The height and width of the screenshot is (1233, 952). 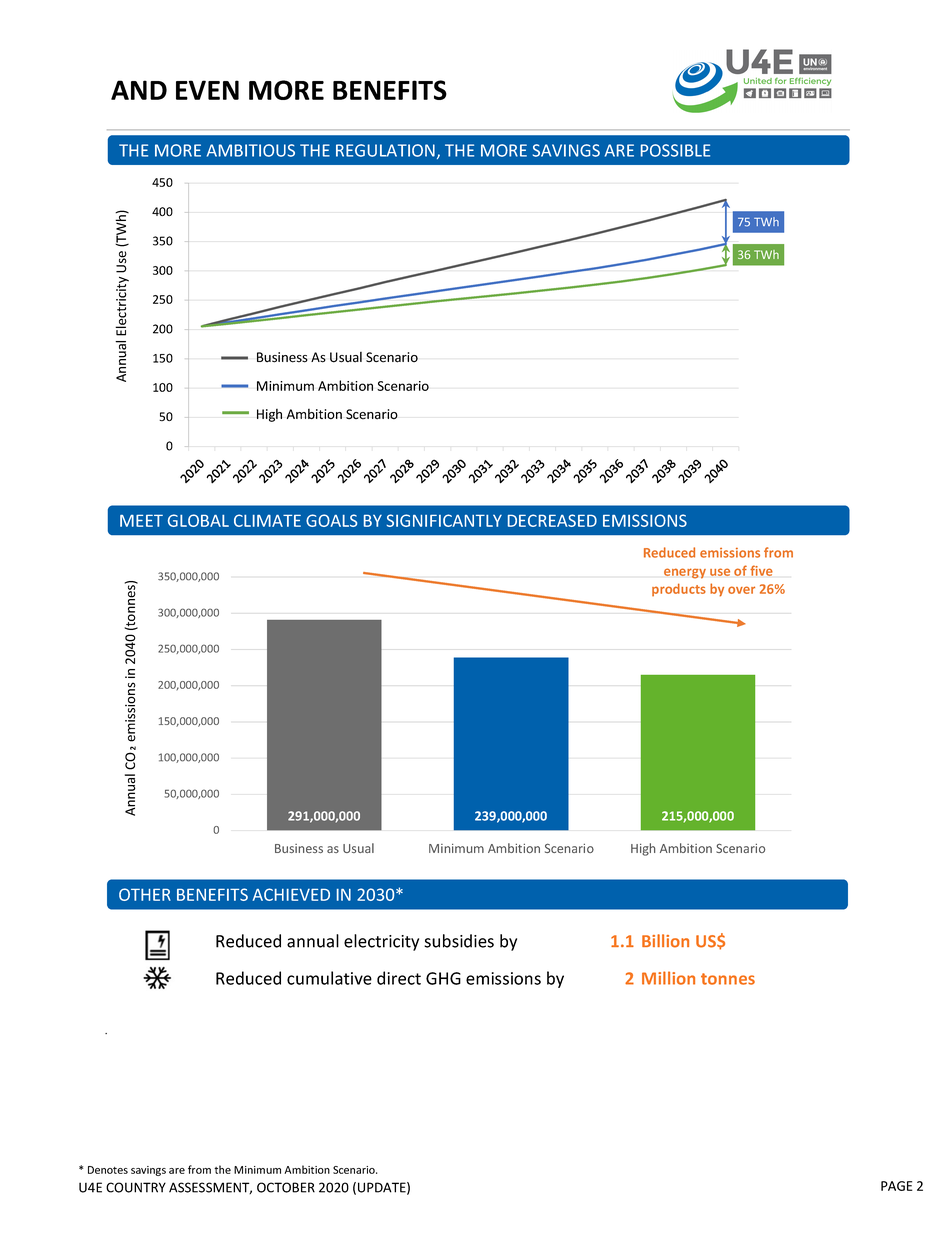 What do you see at coordinates (741, 590) in the screenshot?
I see `over` at bounding box center [741, 590].
